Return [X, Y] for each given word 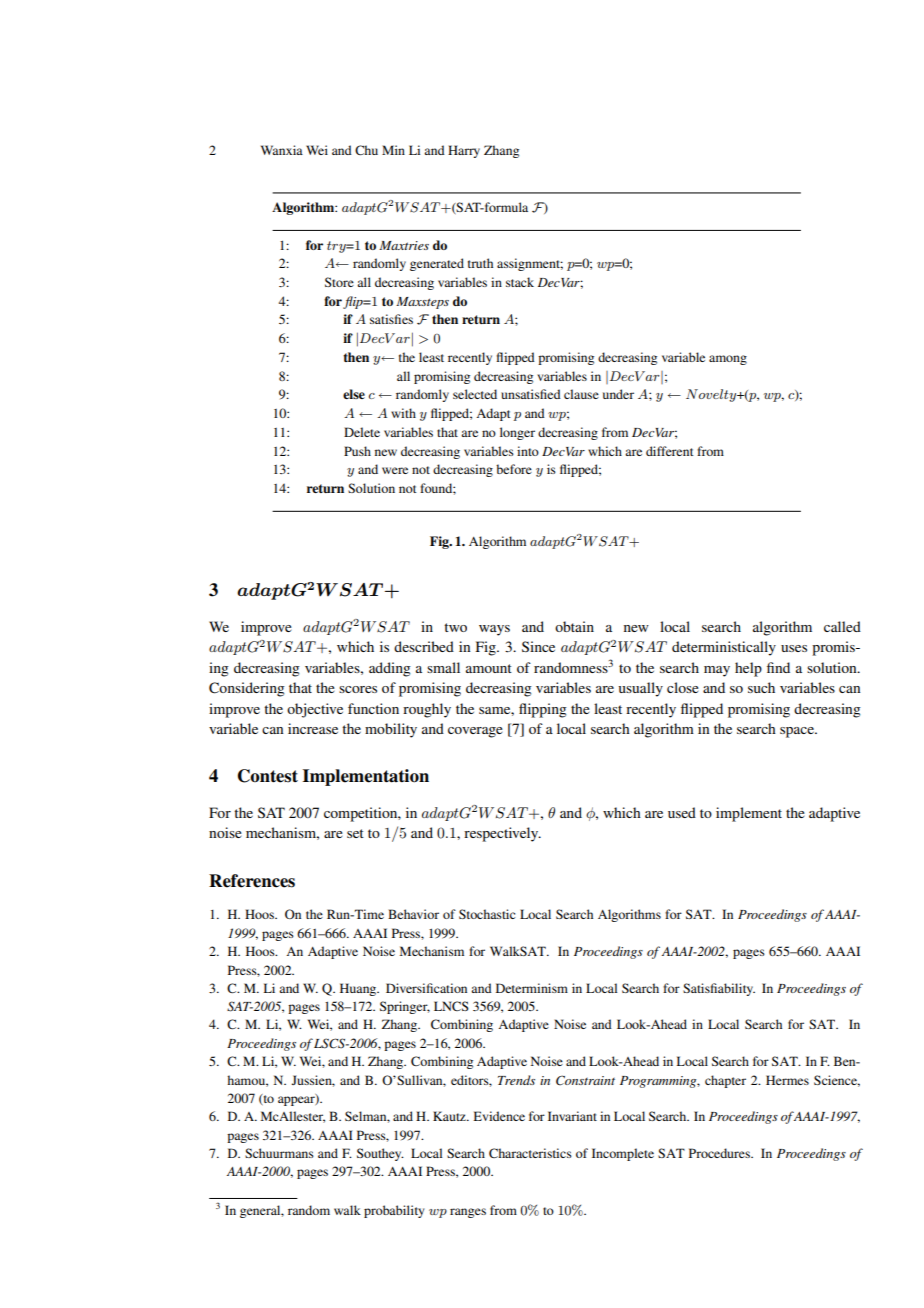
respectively [502, 834]
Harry [464, 151]
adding [390, 669]
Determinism [532, 988]
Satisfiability [719, 989]
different [670, 451]
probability [394, 1211]
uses [794, 648]
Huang [359, 989]
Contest [268, 776]
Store [339, 282]
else [354, 394]
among [728, 360]
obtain [574, 626]
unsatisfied [531, 394]
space [798, 732]
